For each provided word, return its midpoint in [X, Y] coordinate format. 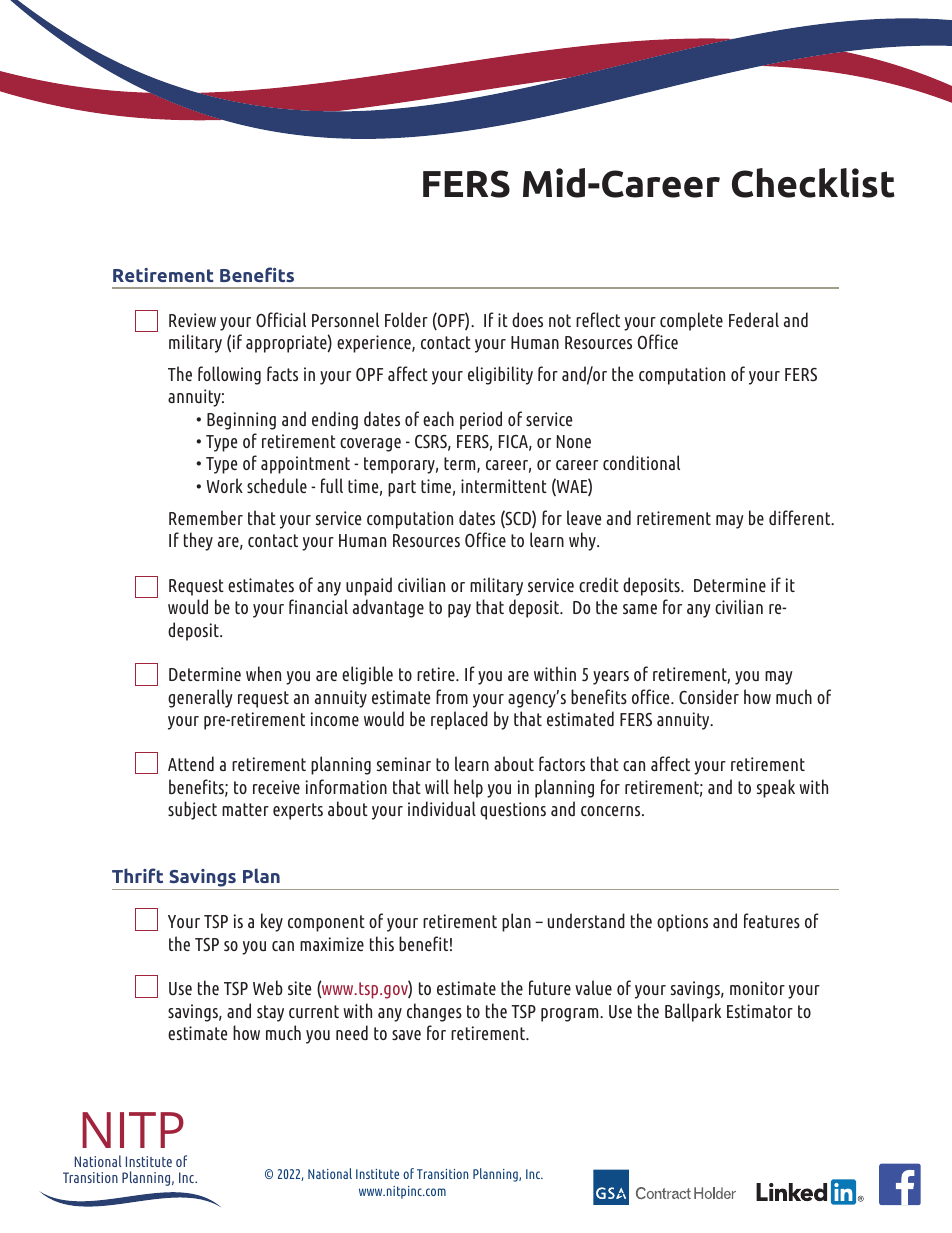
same [640, 609]
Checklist [813, 183]
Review [192, 320]
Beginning [241, 421]
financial [318, 606]
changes [434, 1012]
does [527, 319]
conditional [641, 462]
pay [459, 611]
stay [270, 1013]
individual [442, 808]
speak [776, 788]
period [481, 420]
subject [192, 810]
